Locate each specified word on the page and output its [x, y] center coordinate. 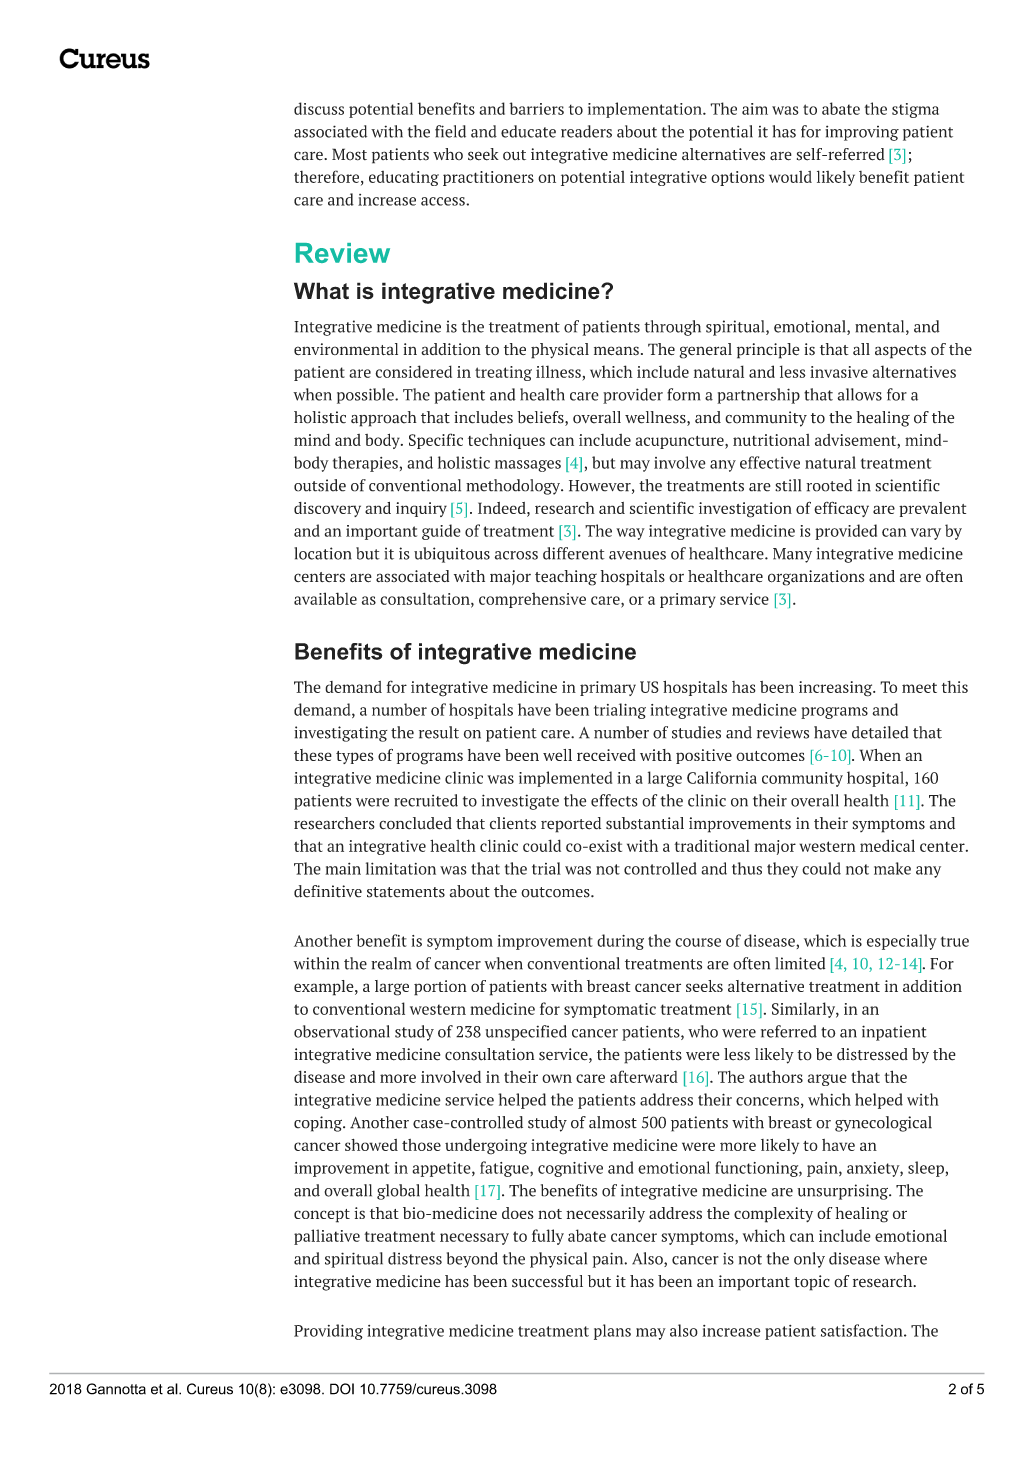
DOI [342, 1389]
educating [404, 178]
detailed [880, 732]
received [606, 755]
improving [862, 133]
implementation [646, 110]
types [355, 757]
